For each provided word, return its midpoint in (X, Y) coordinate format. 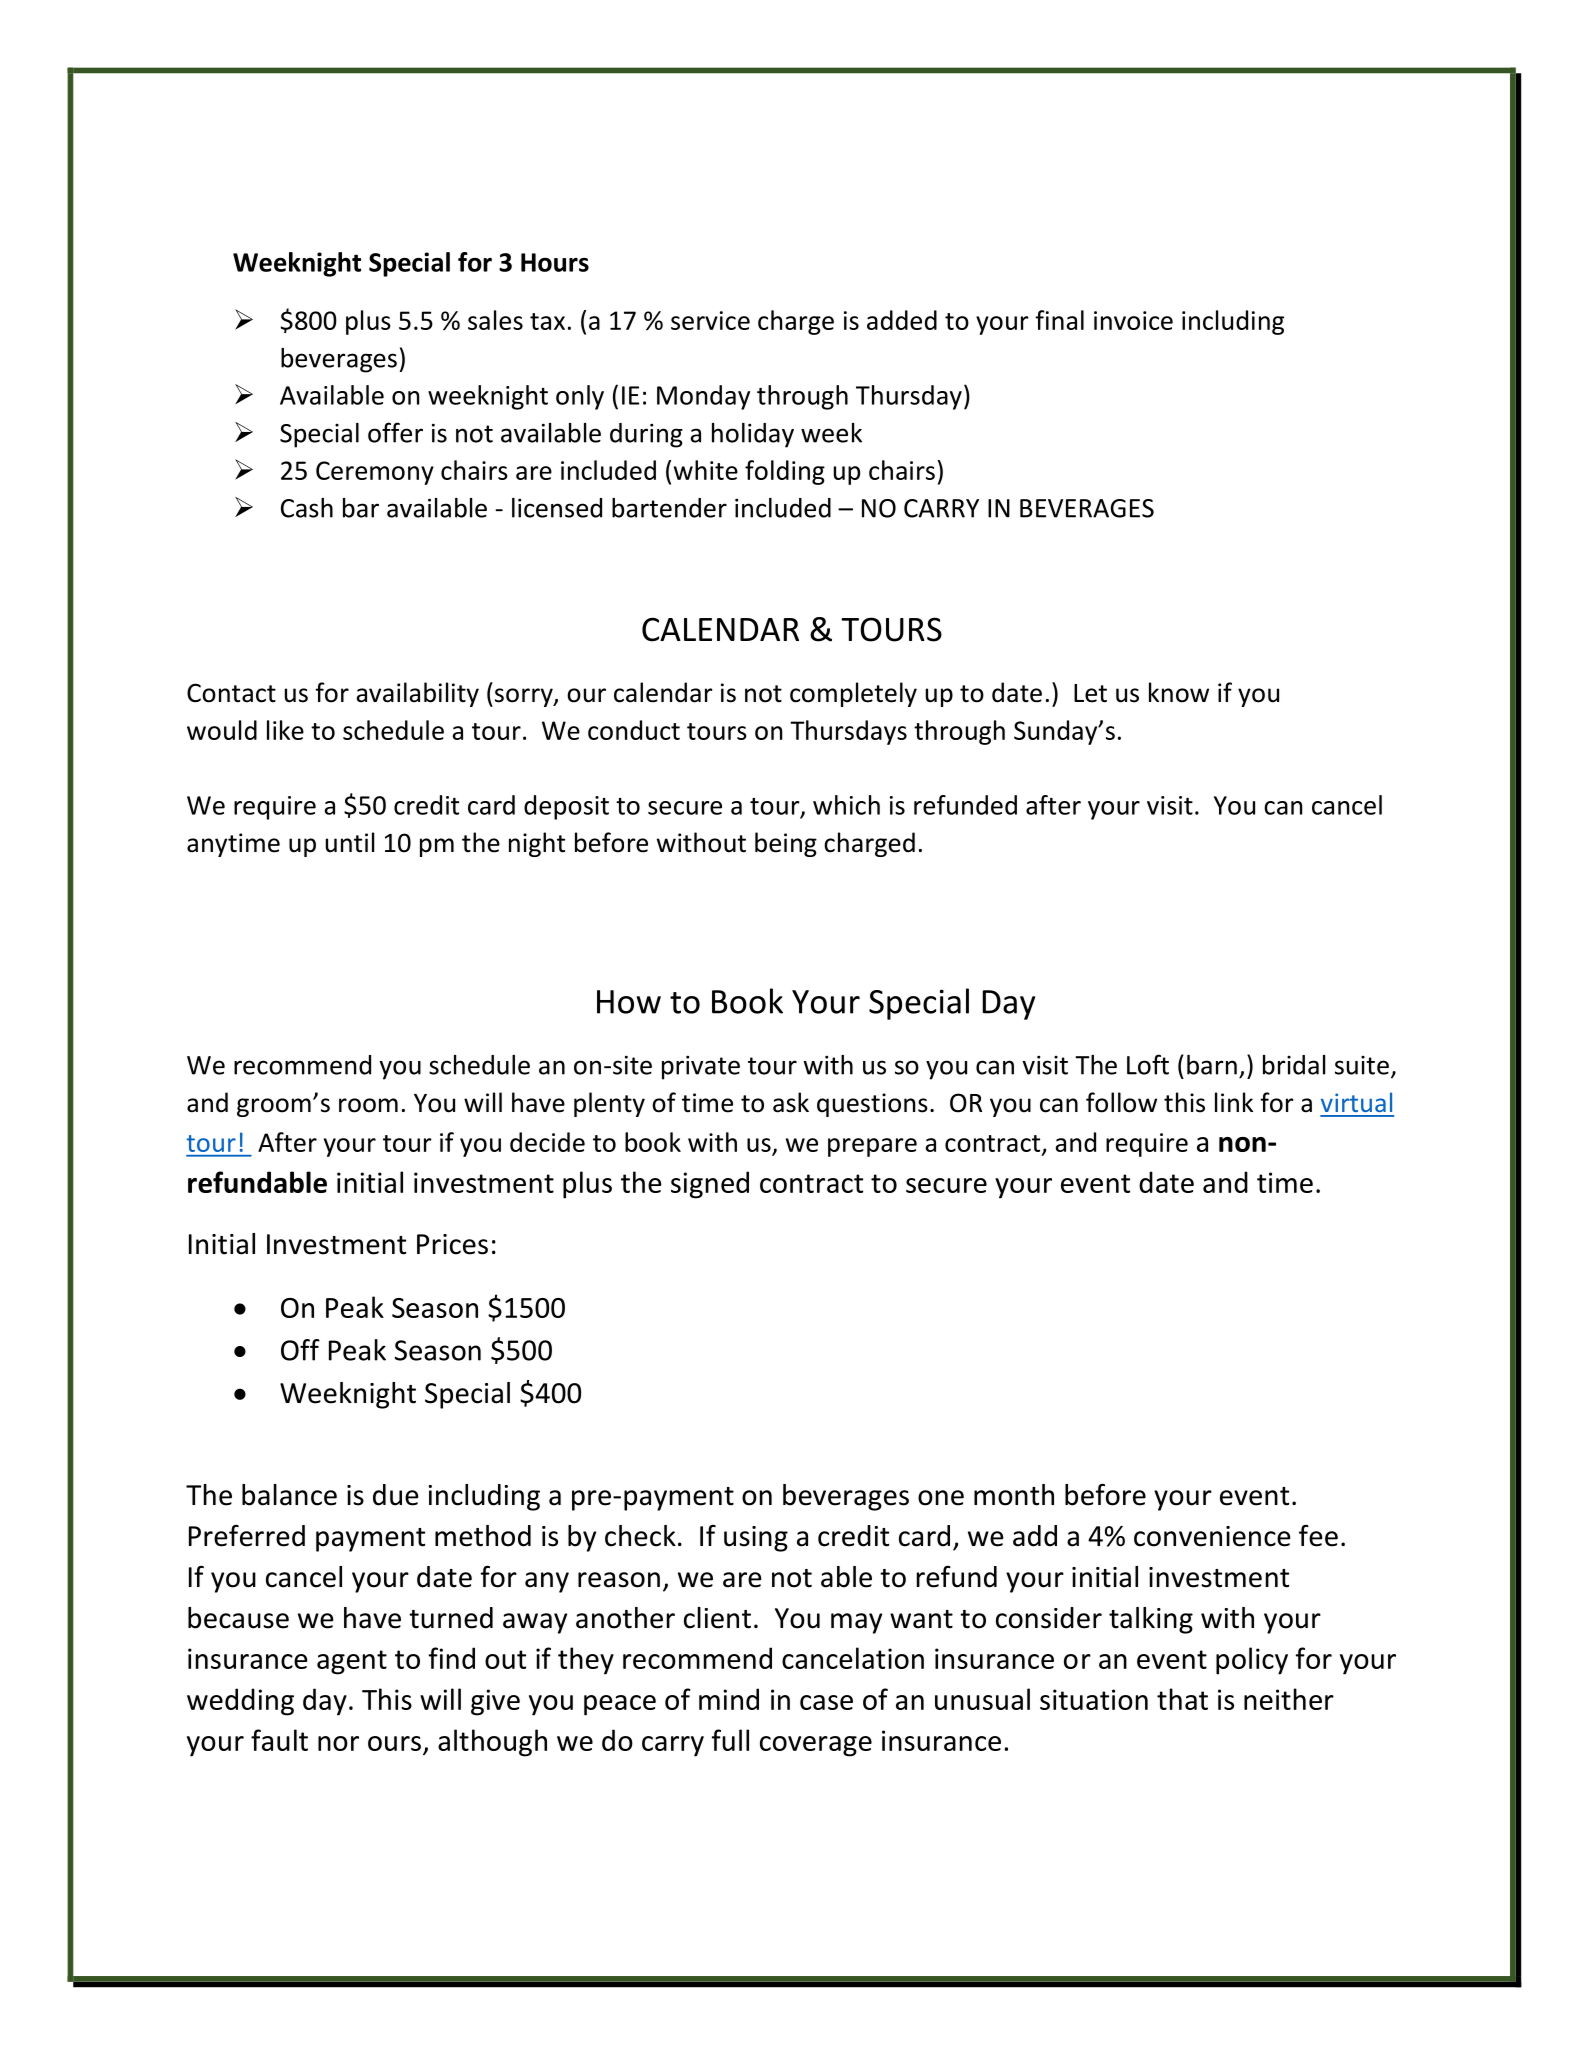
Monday (703, 397)
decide (547, 1142)
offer (395, 432)
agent (352, 1662)
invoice (1133, 320)
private (701, 1067)
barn (1212, 1065)
